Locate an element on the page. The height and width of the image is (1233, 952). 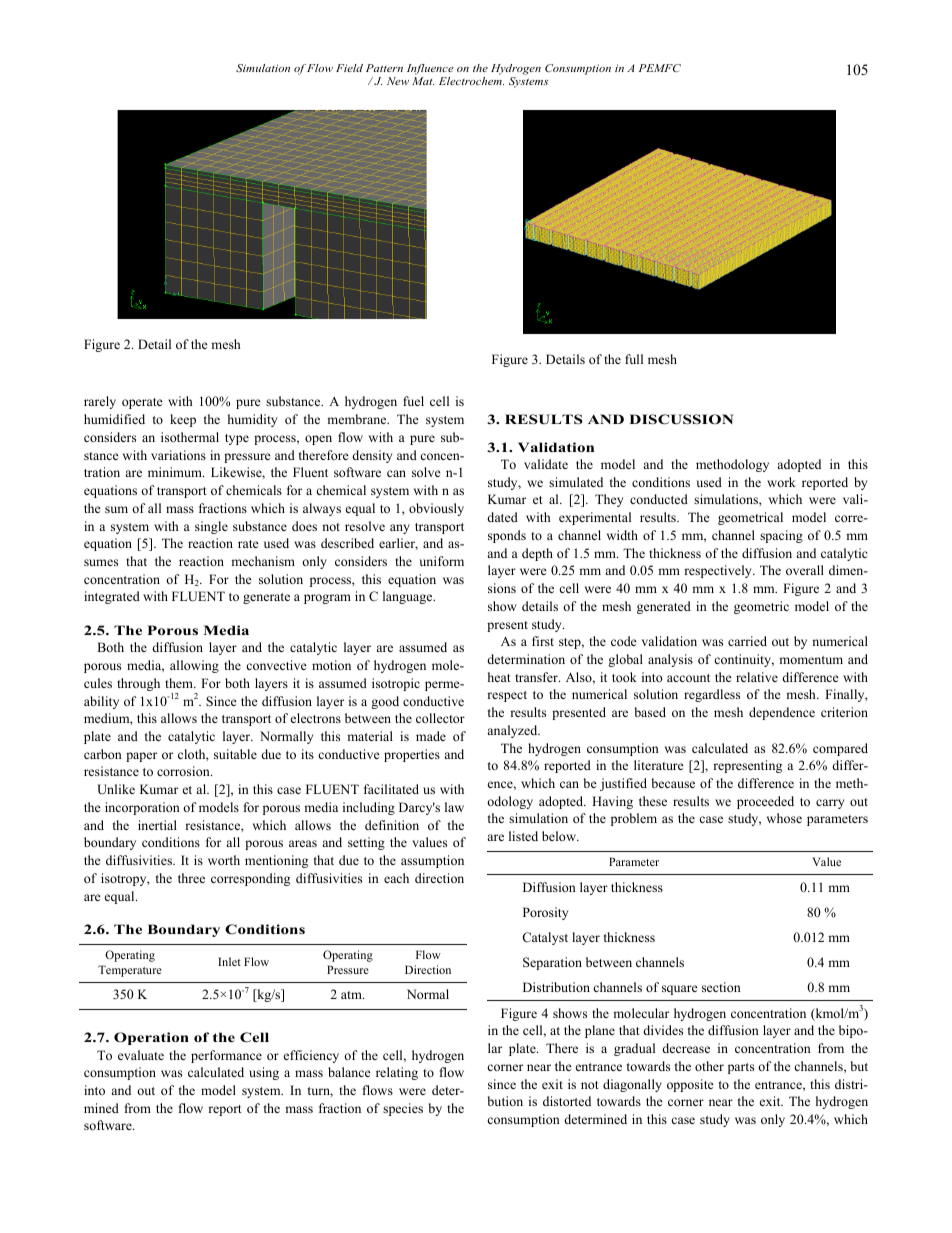
New is located at coordinates (398, 81).
